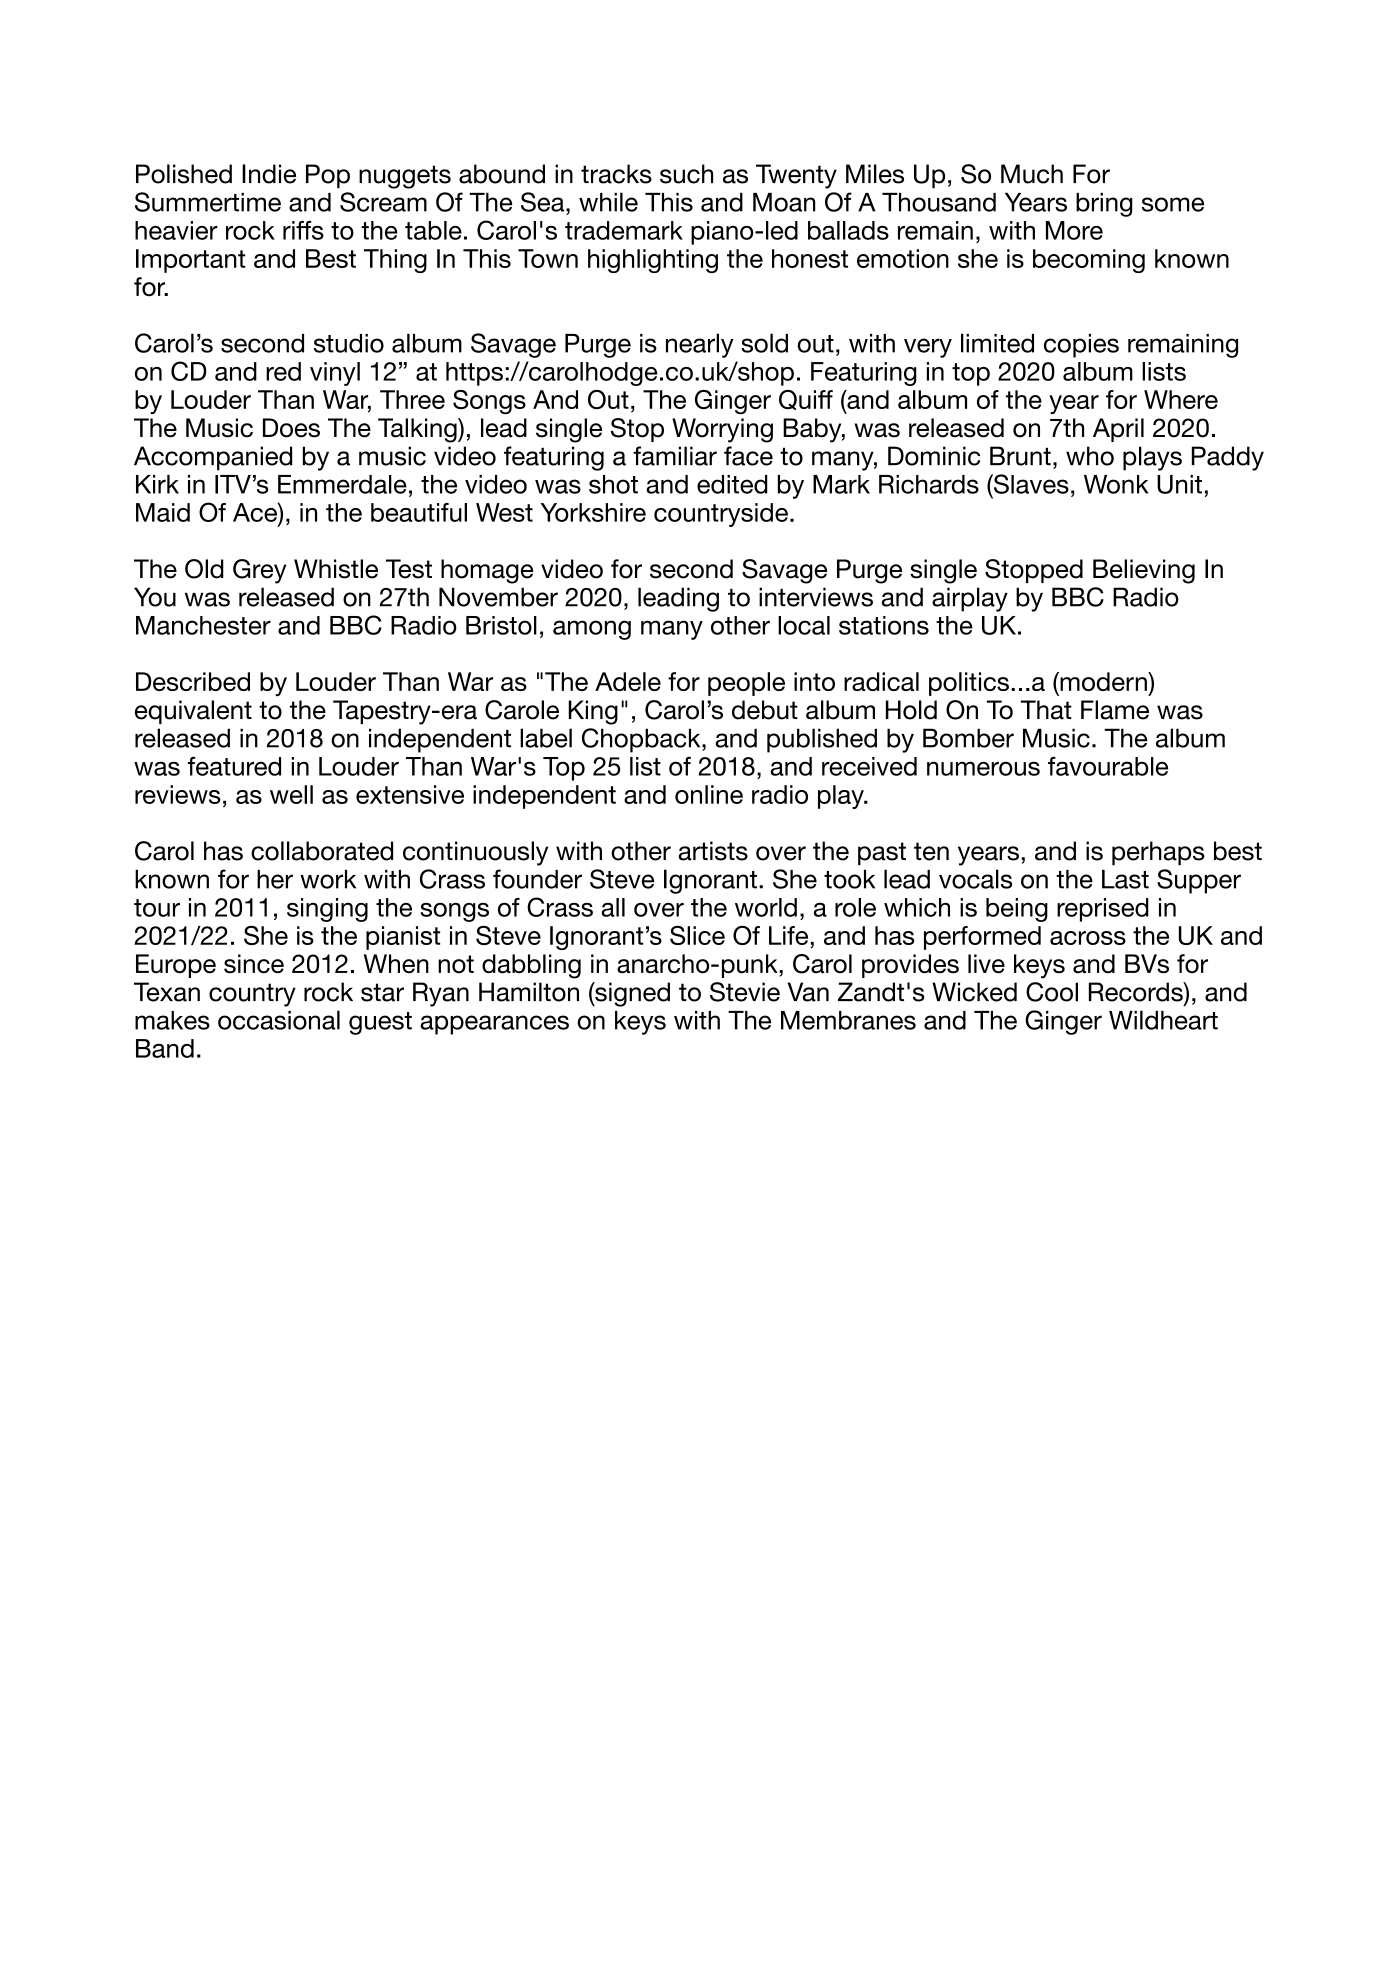  Describe the element at coordinates (1158, 853) in the screenshot. I see `perhaps` at that location.
